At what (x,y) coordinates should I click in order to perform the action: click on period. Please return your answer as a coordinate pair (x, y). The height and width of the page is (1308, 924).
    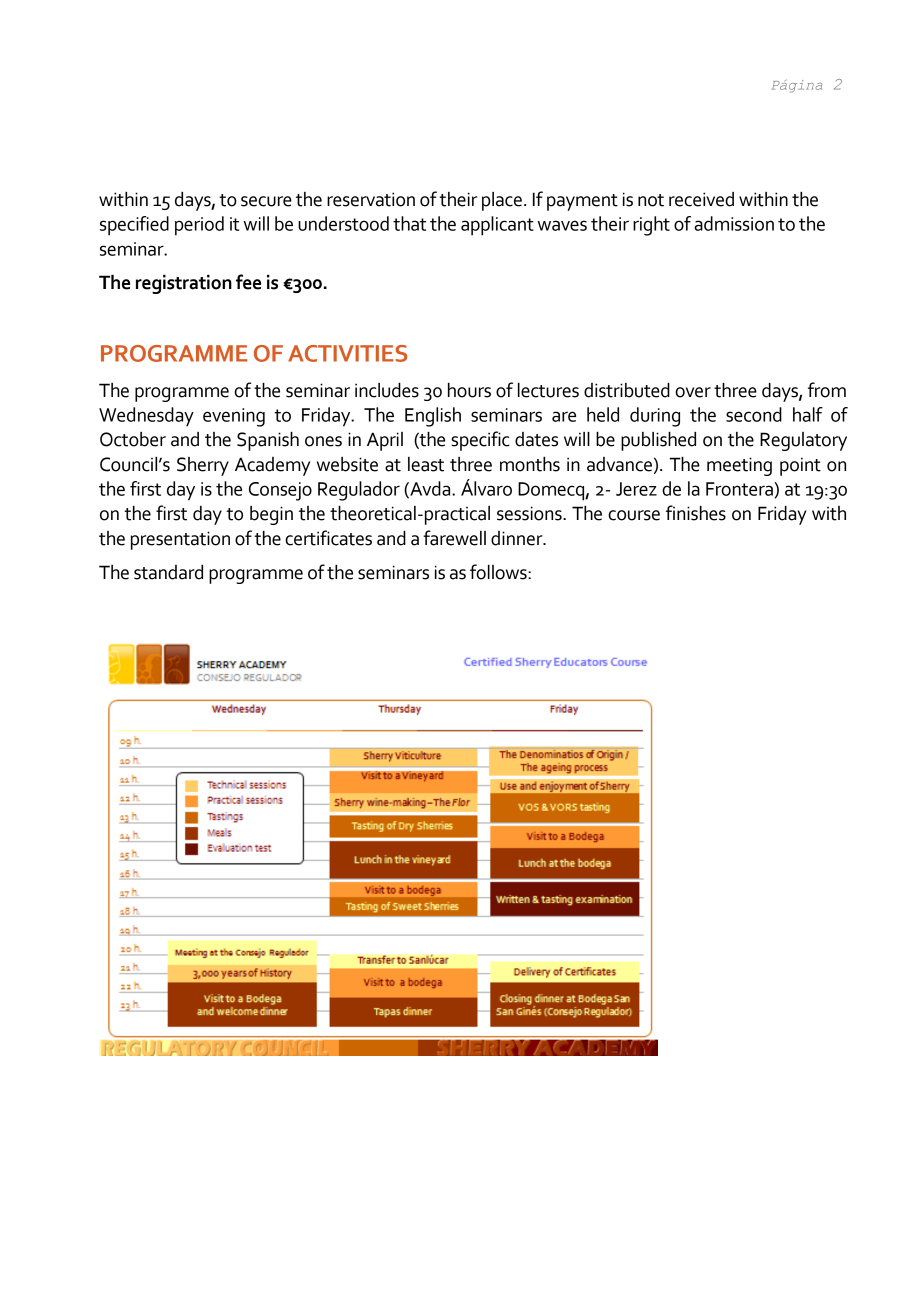
    Looking at the image, I should click on (199, 226).
